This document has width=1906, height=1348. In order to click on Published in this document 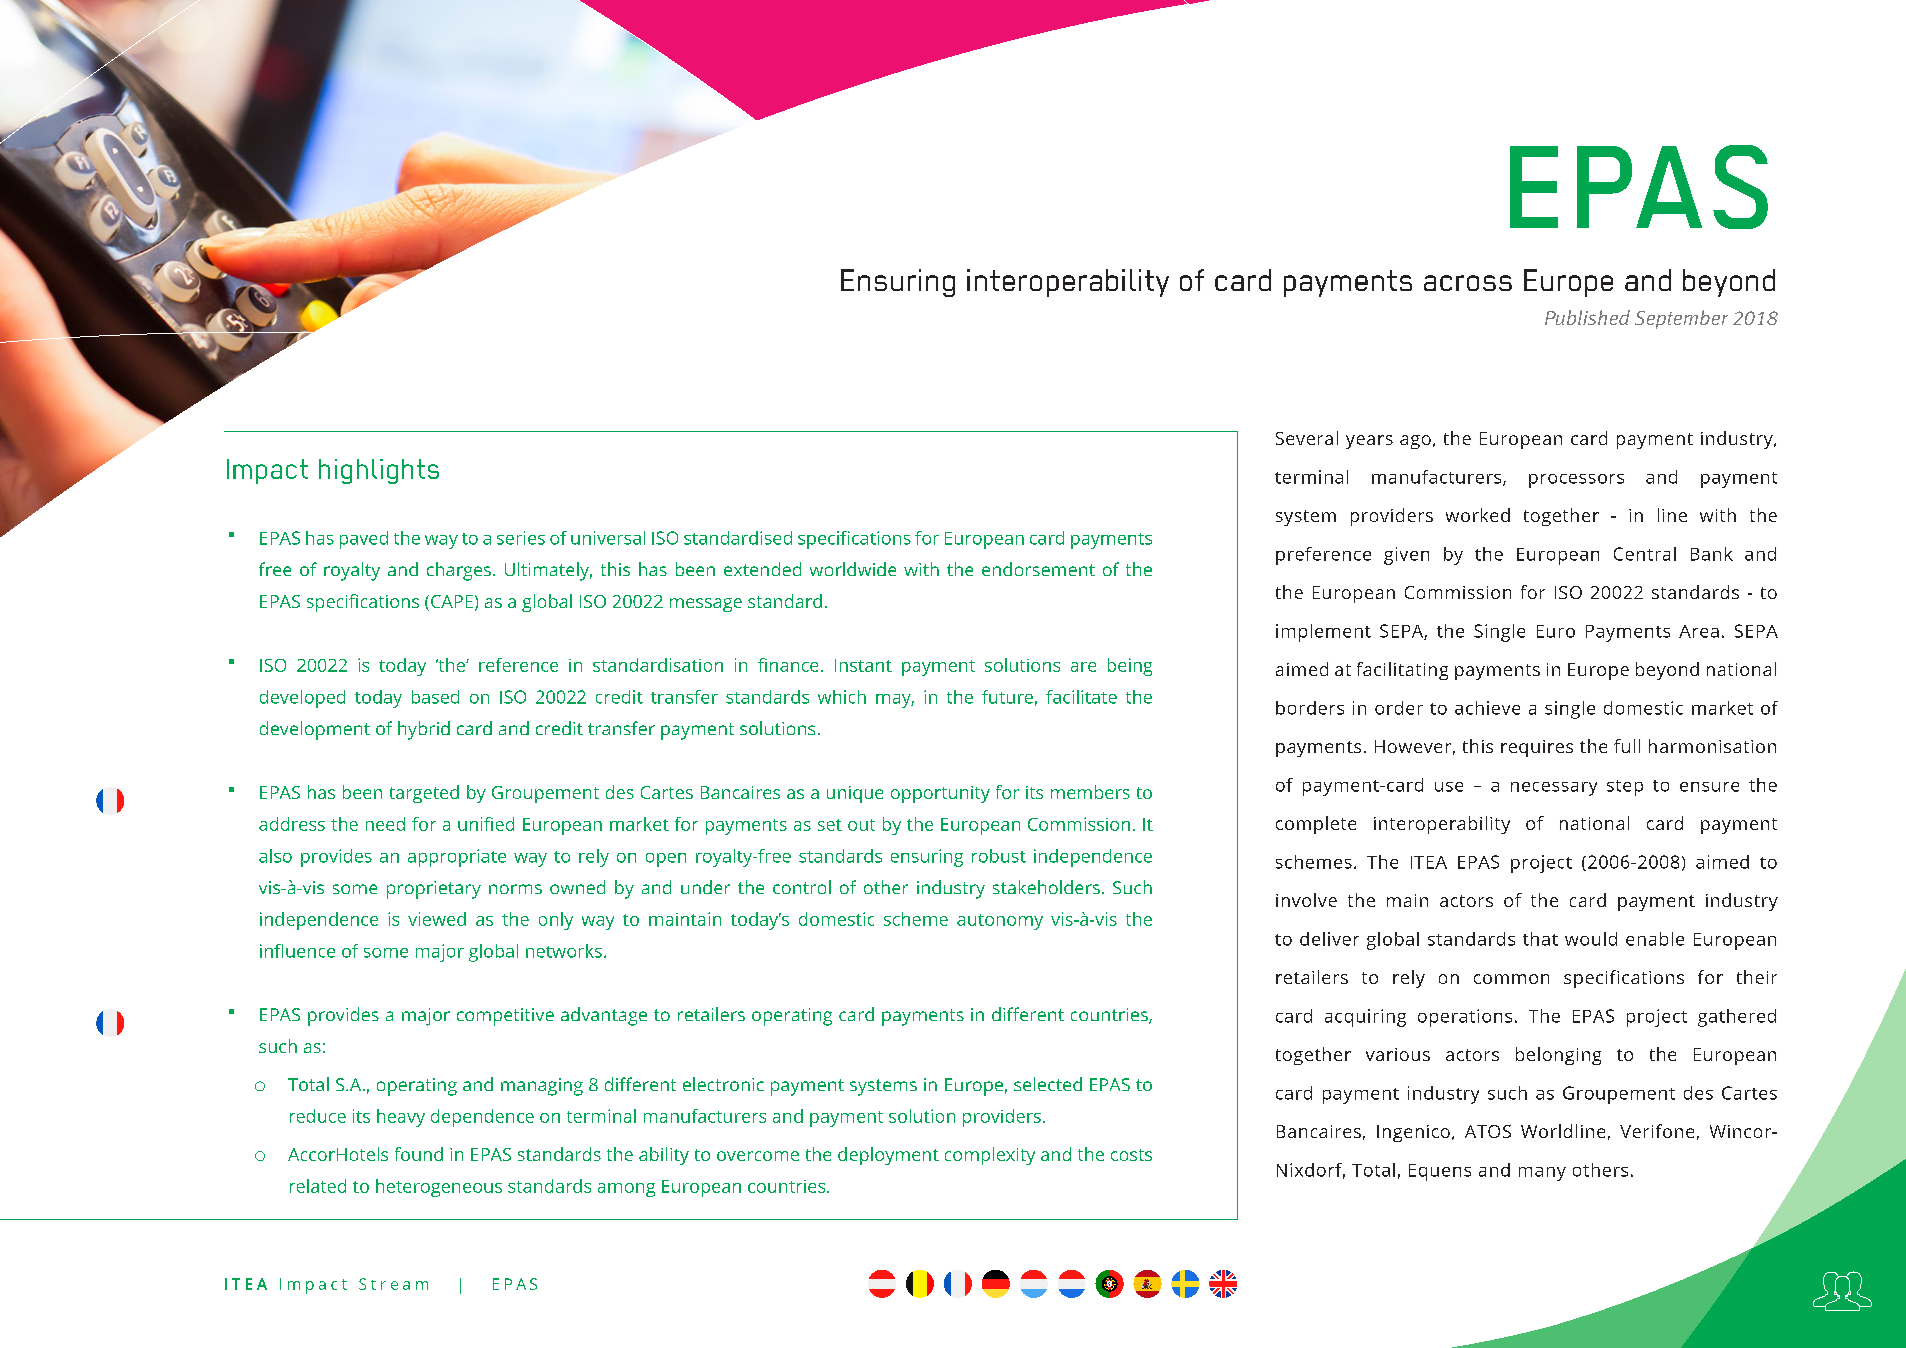, I will do `click(1587, 317)`.
